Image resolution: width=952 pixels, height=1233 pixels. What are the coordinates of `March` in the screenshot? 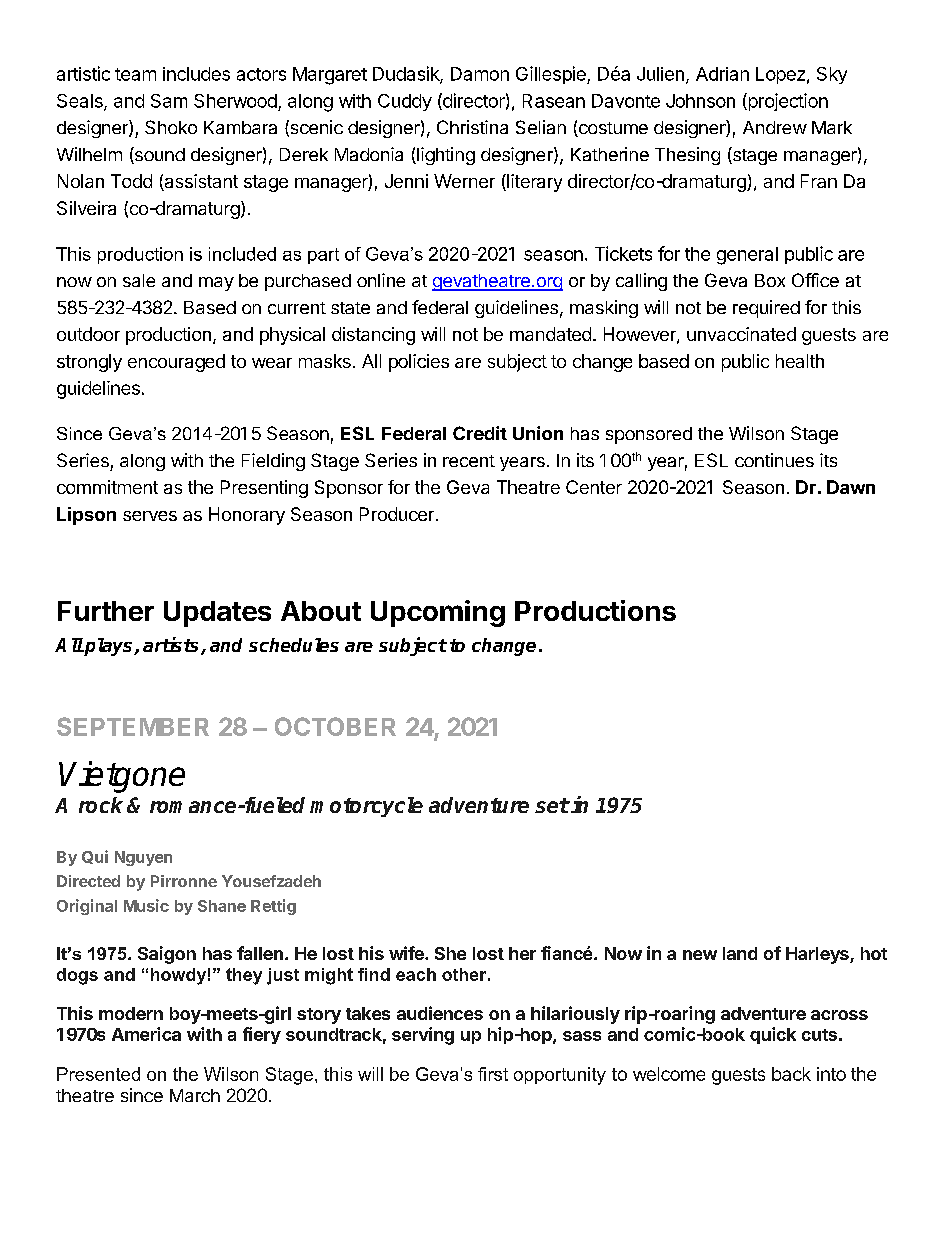 It's located at (195, 1095).
